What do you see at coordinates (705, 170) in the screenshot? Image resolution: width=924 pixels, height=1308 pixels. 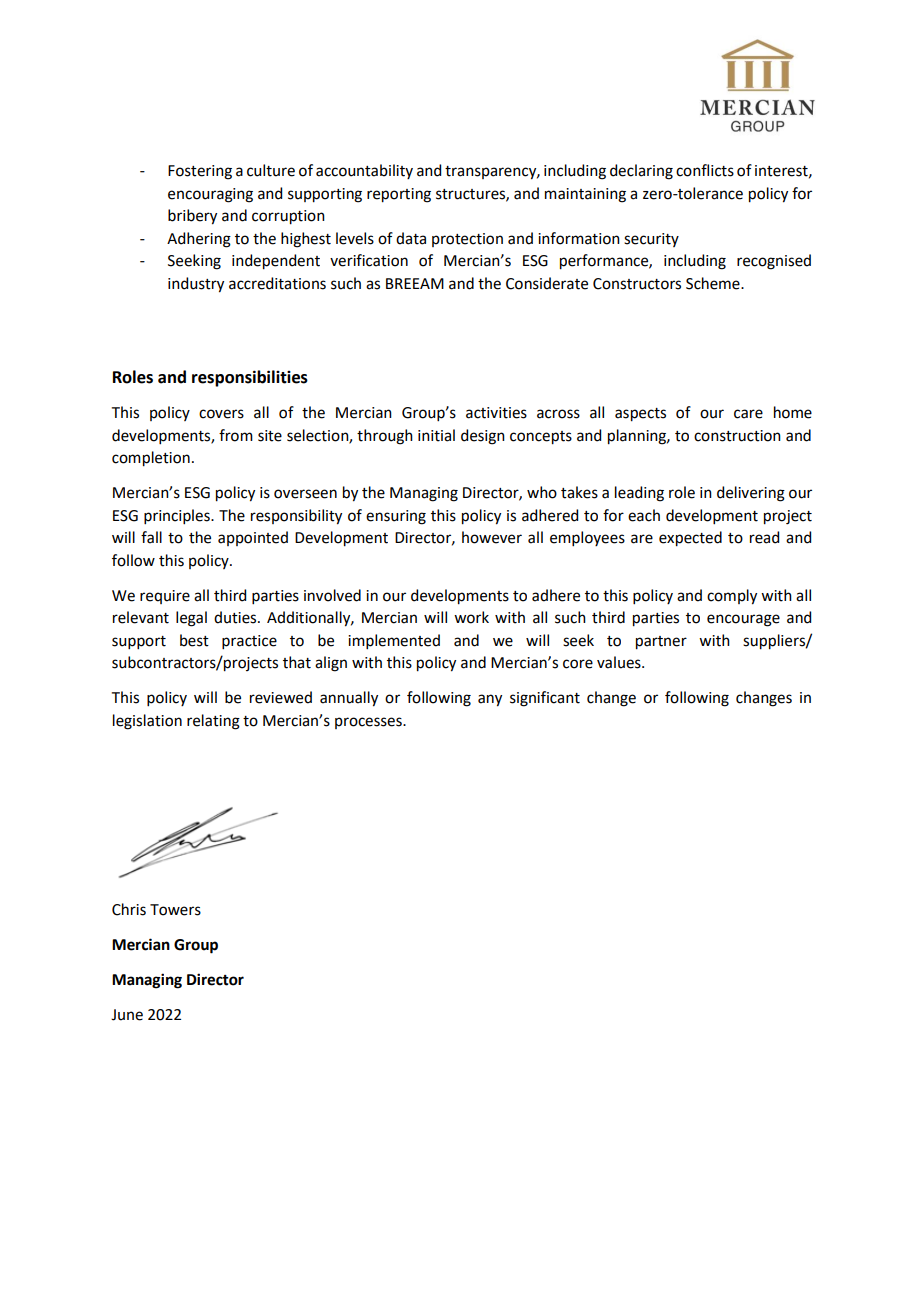 I see `conflicts` at bounding box center [705, 170].
